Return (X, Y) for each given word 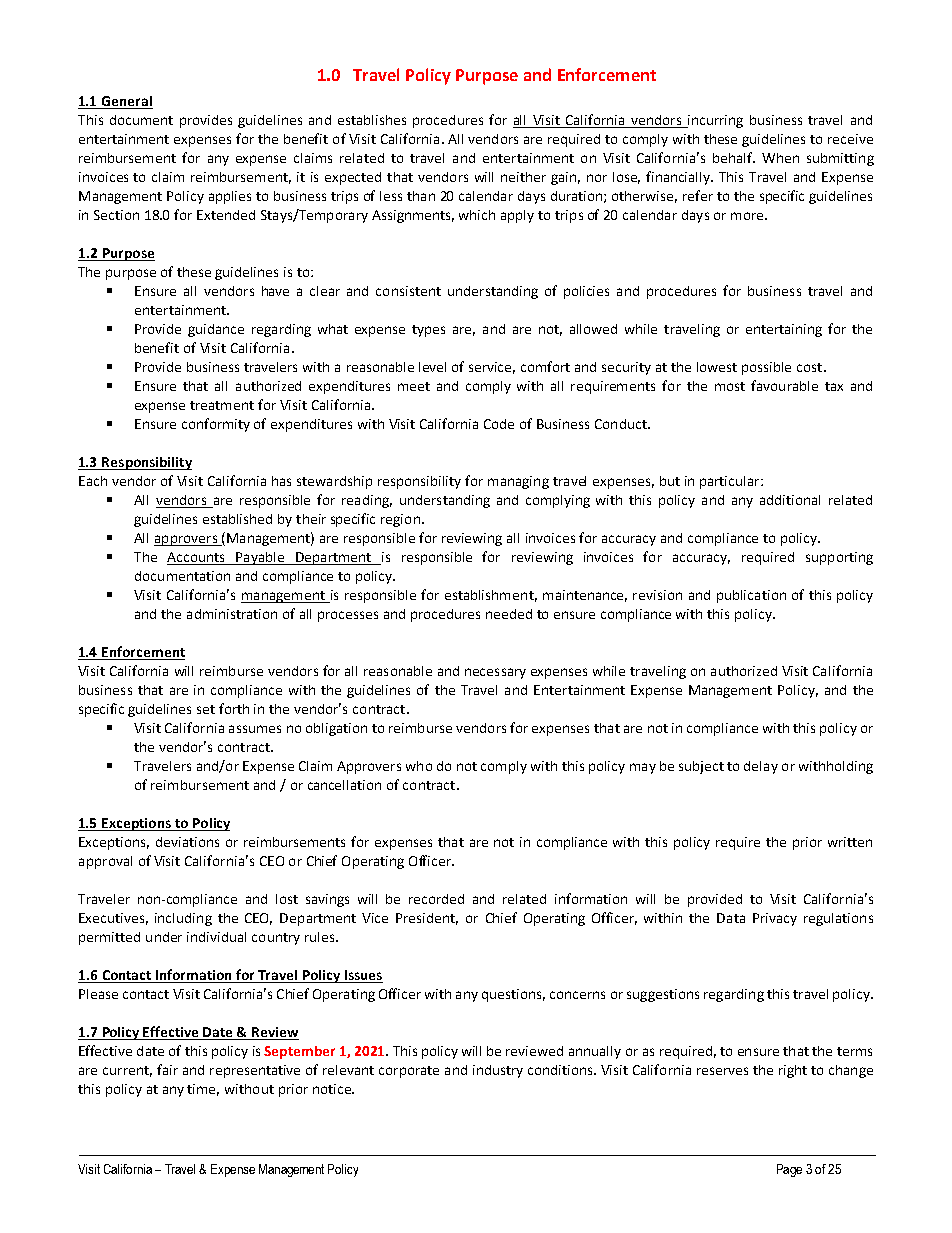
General (126, 102)
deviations (187, 842)
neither (523, 177)
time (203, 1090)
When (780, 158)
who (419, 766)
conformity (216, 425)
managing (518, 482)
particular (731, 482)
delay (761, 767)
